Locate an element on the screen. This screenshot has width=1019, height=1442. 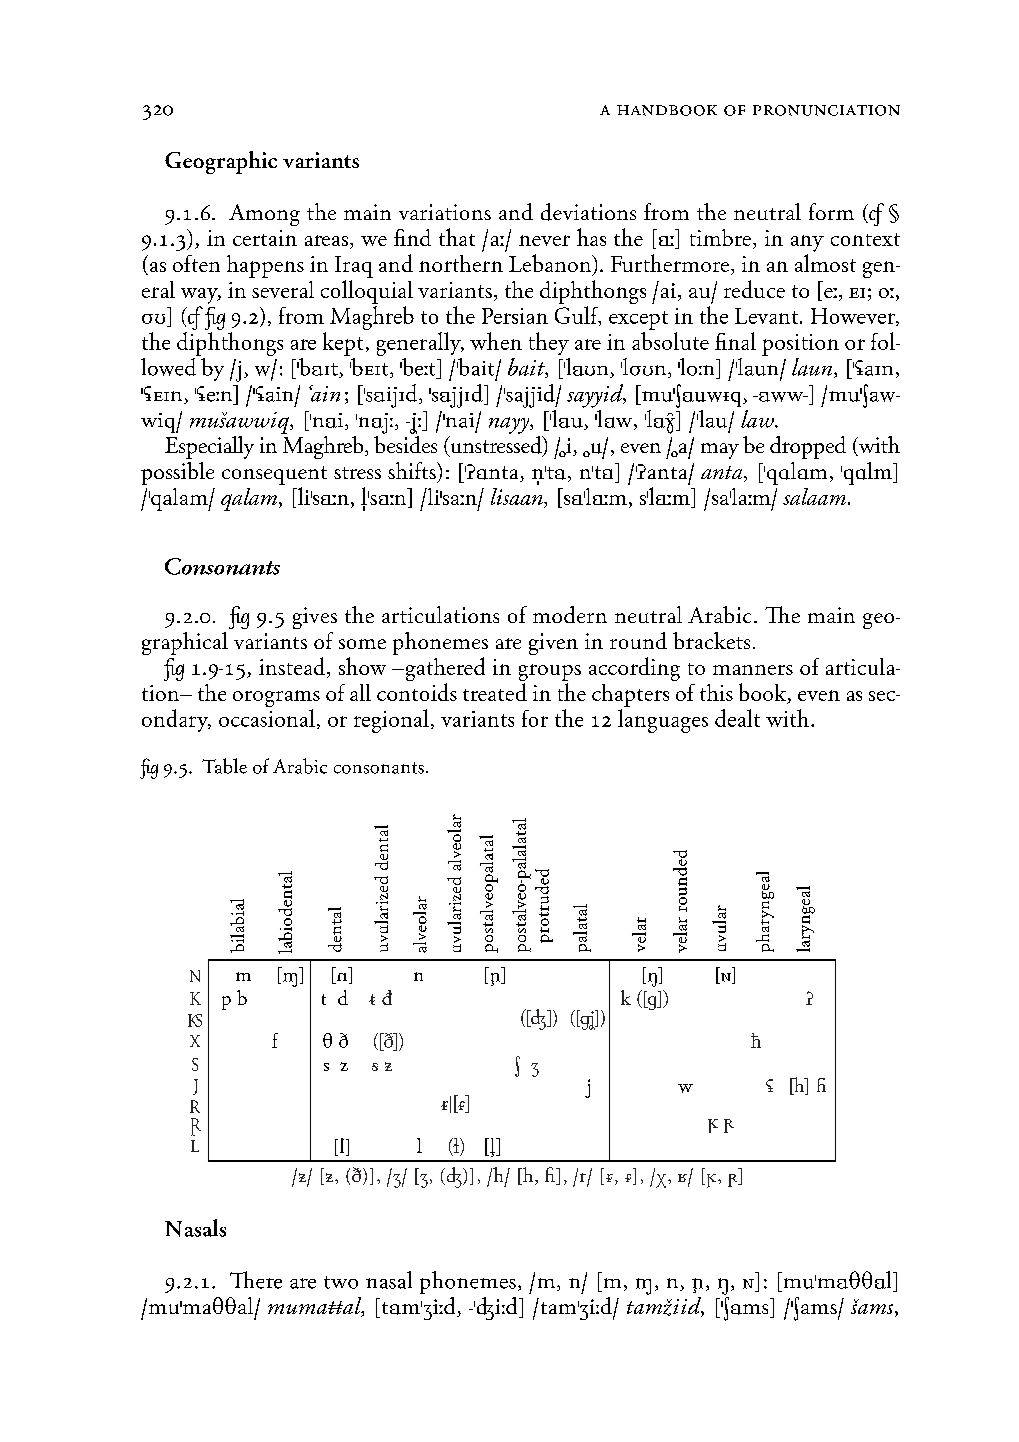
never is located at coordinates (544, 240).
